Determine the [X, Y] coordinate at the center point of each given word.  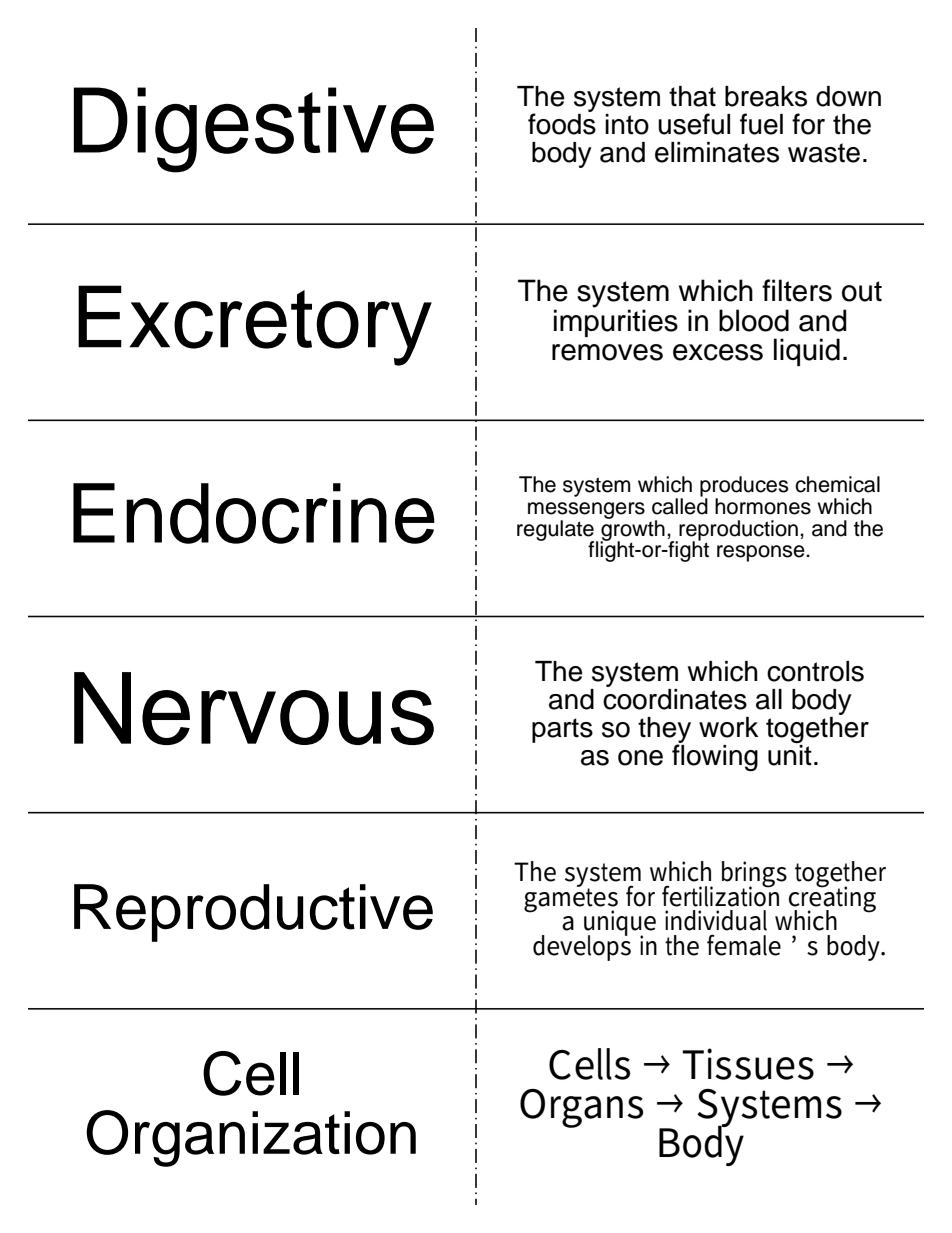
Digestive [254, 130]
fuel [761, 124]
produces [744, 487]
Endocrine [254, 513]
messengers [586, 511]
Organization [251, 1138]
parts [562, 730]
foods [562, 123]
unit [790, 754]
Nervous [254, 708]
